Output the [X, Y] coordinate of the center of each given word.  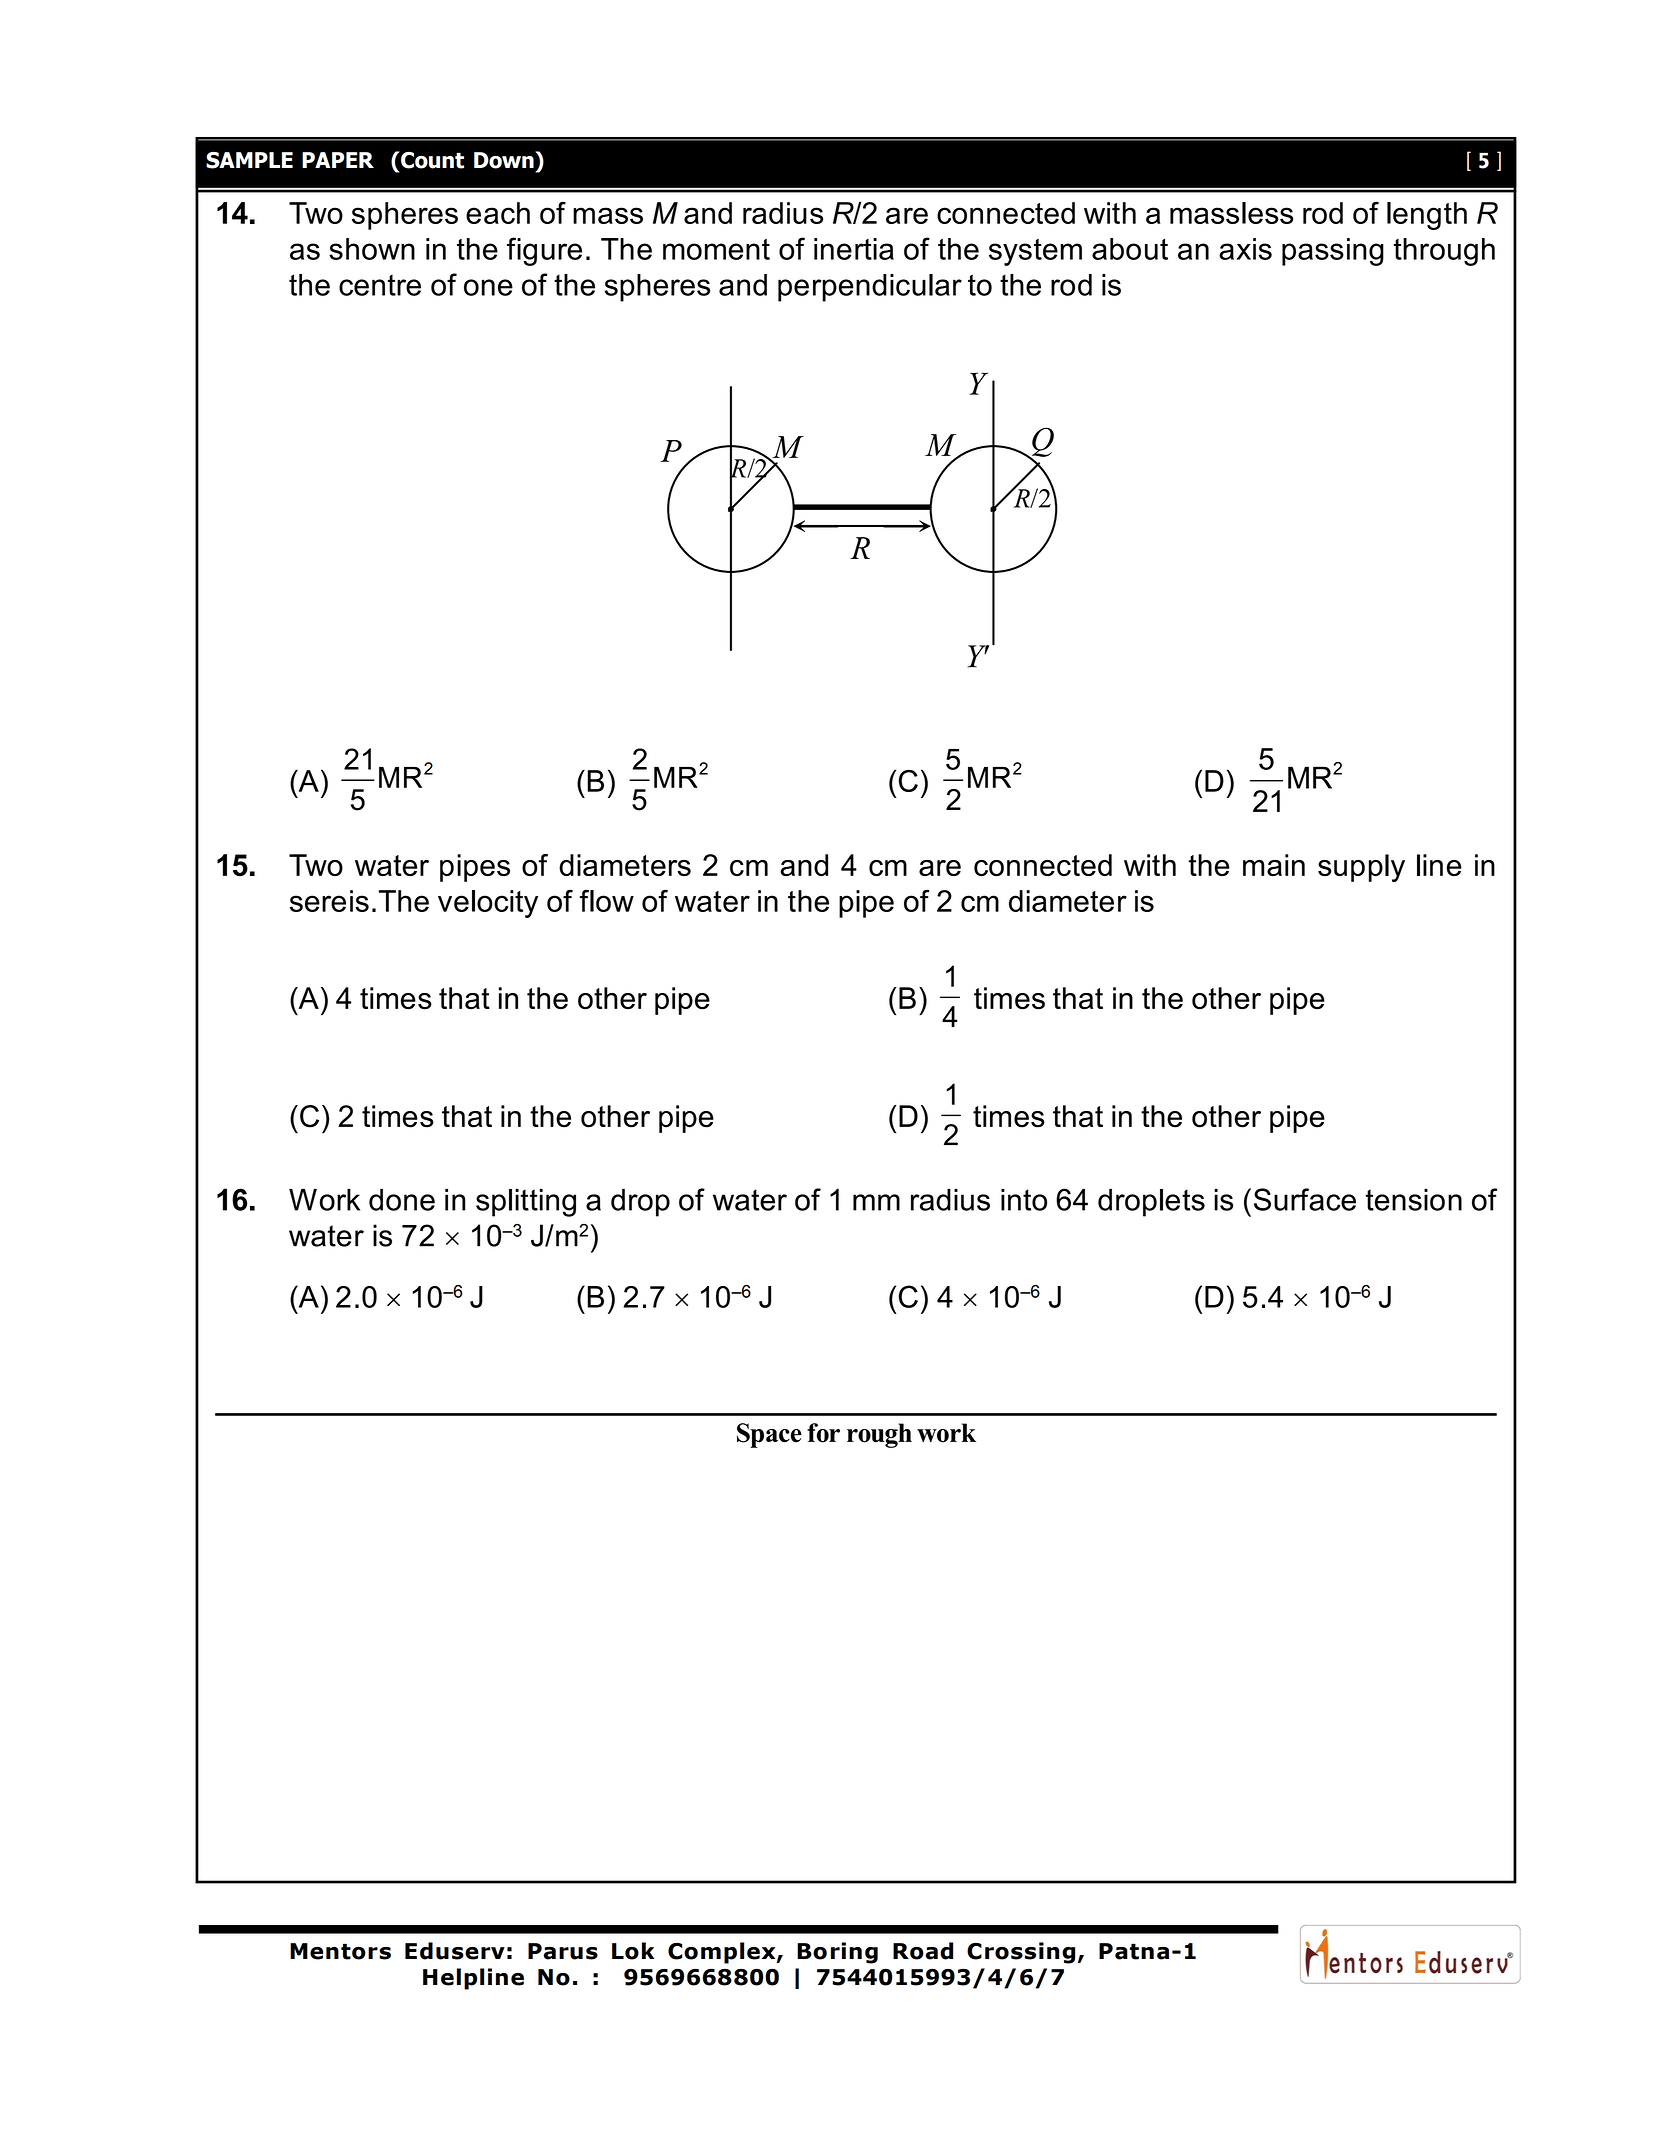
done [402, 1200]
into [1024, 1200]
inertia [854, 249]
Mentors [340, 1951]
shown [372, 249]
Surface [1305, 1199]
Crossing [1021, 1953]
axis [1245, 249]
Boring [837, 1953]
